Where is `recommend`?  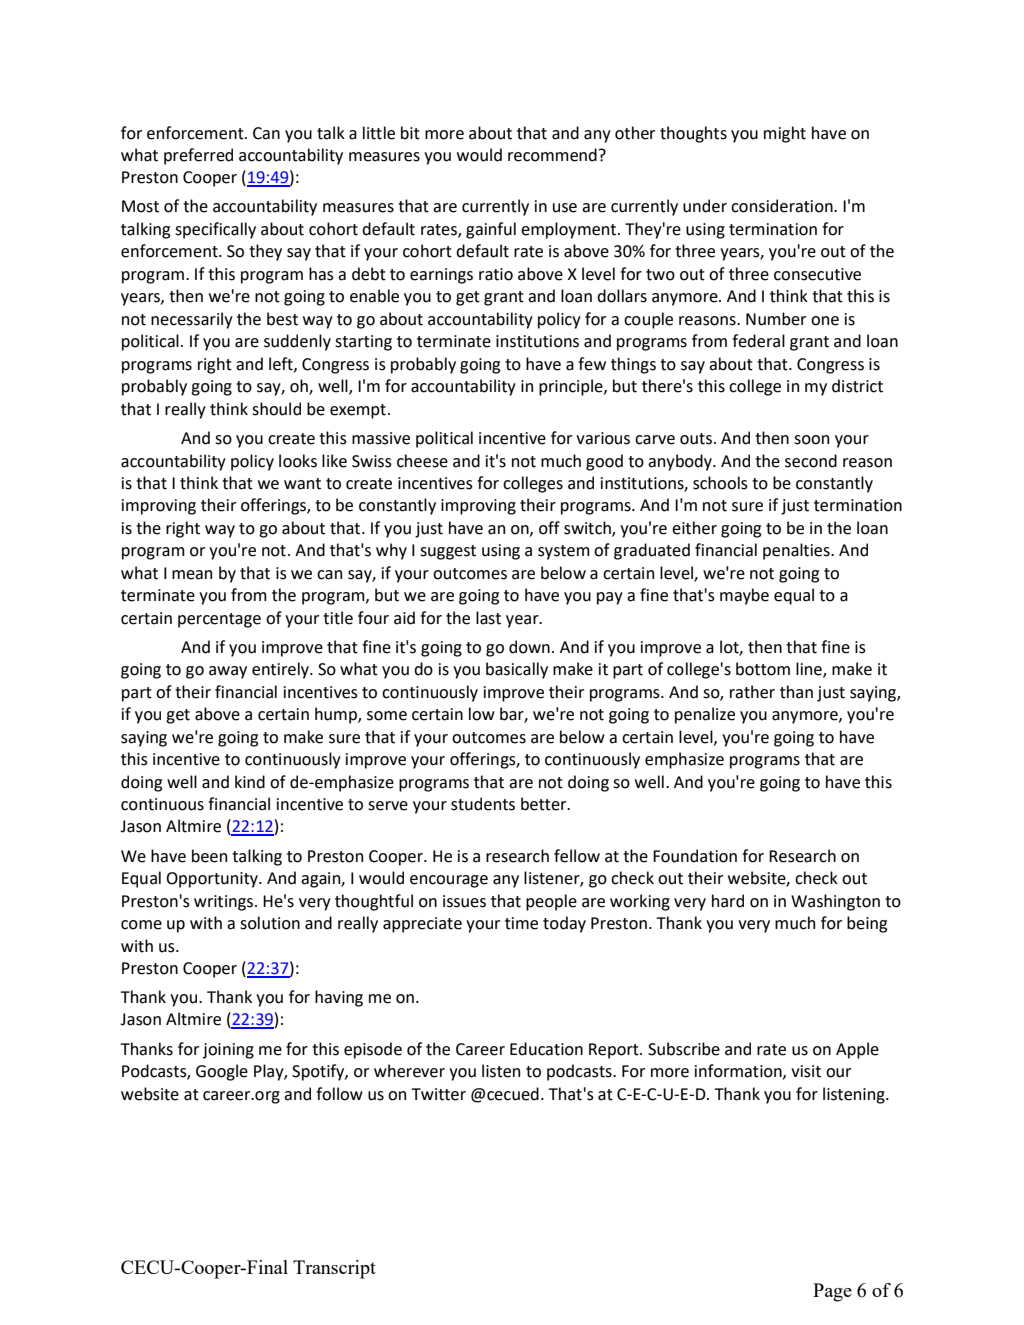 recommend is located at coordinates (552, 155).
